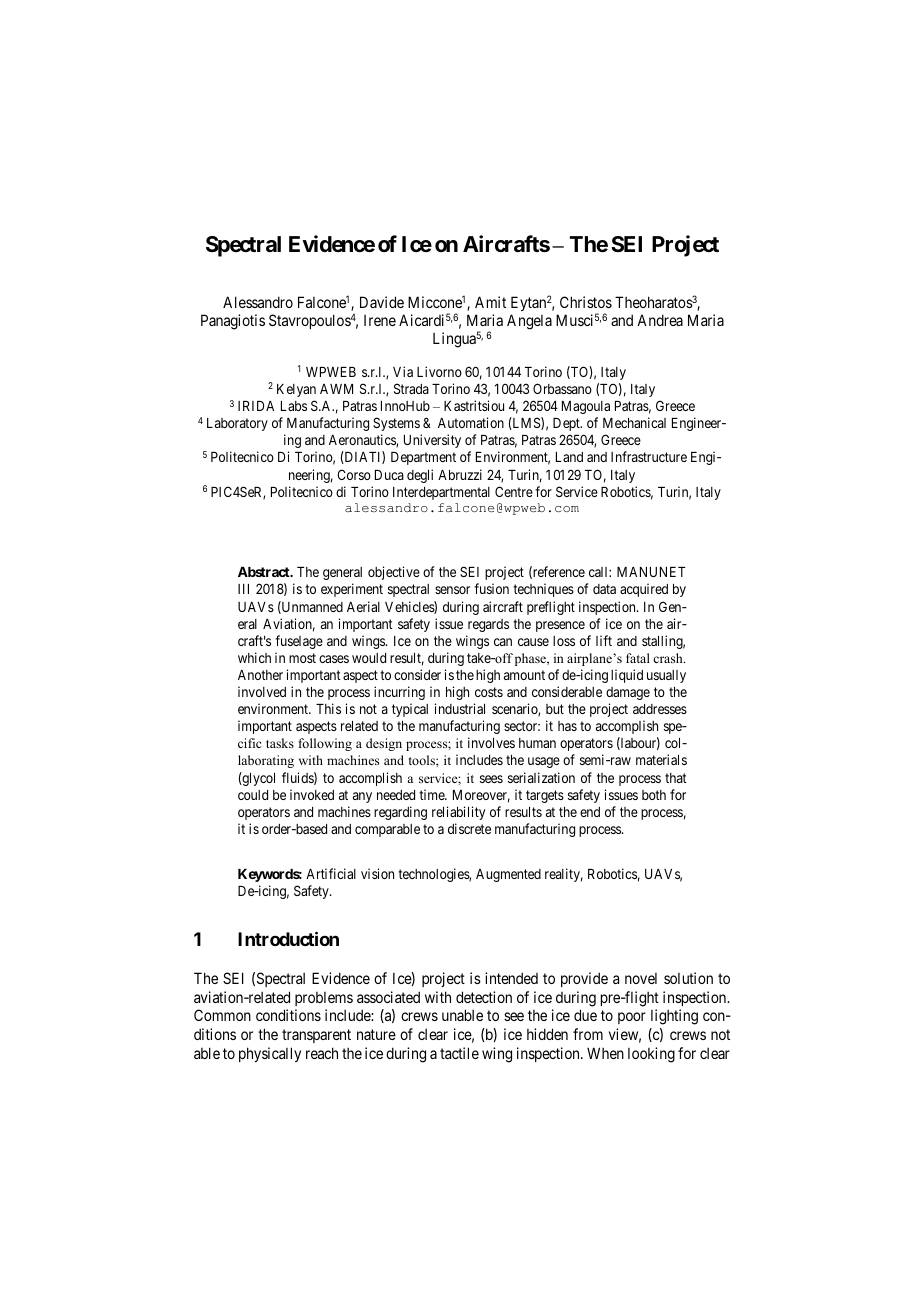  I want to click on Panagiotis, so click(233, 322).
